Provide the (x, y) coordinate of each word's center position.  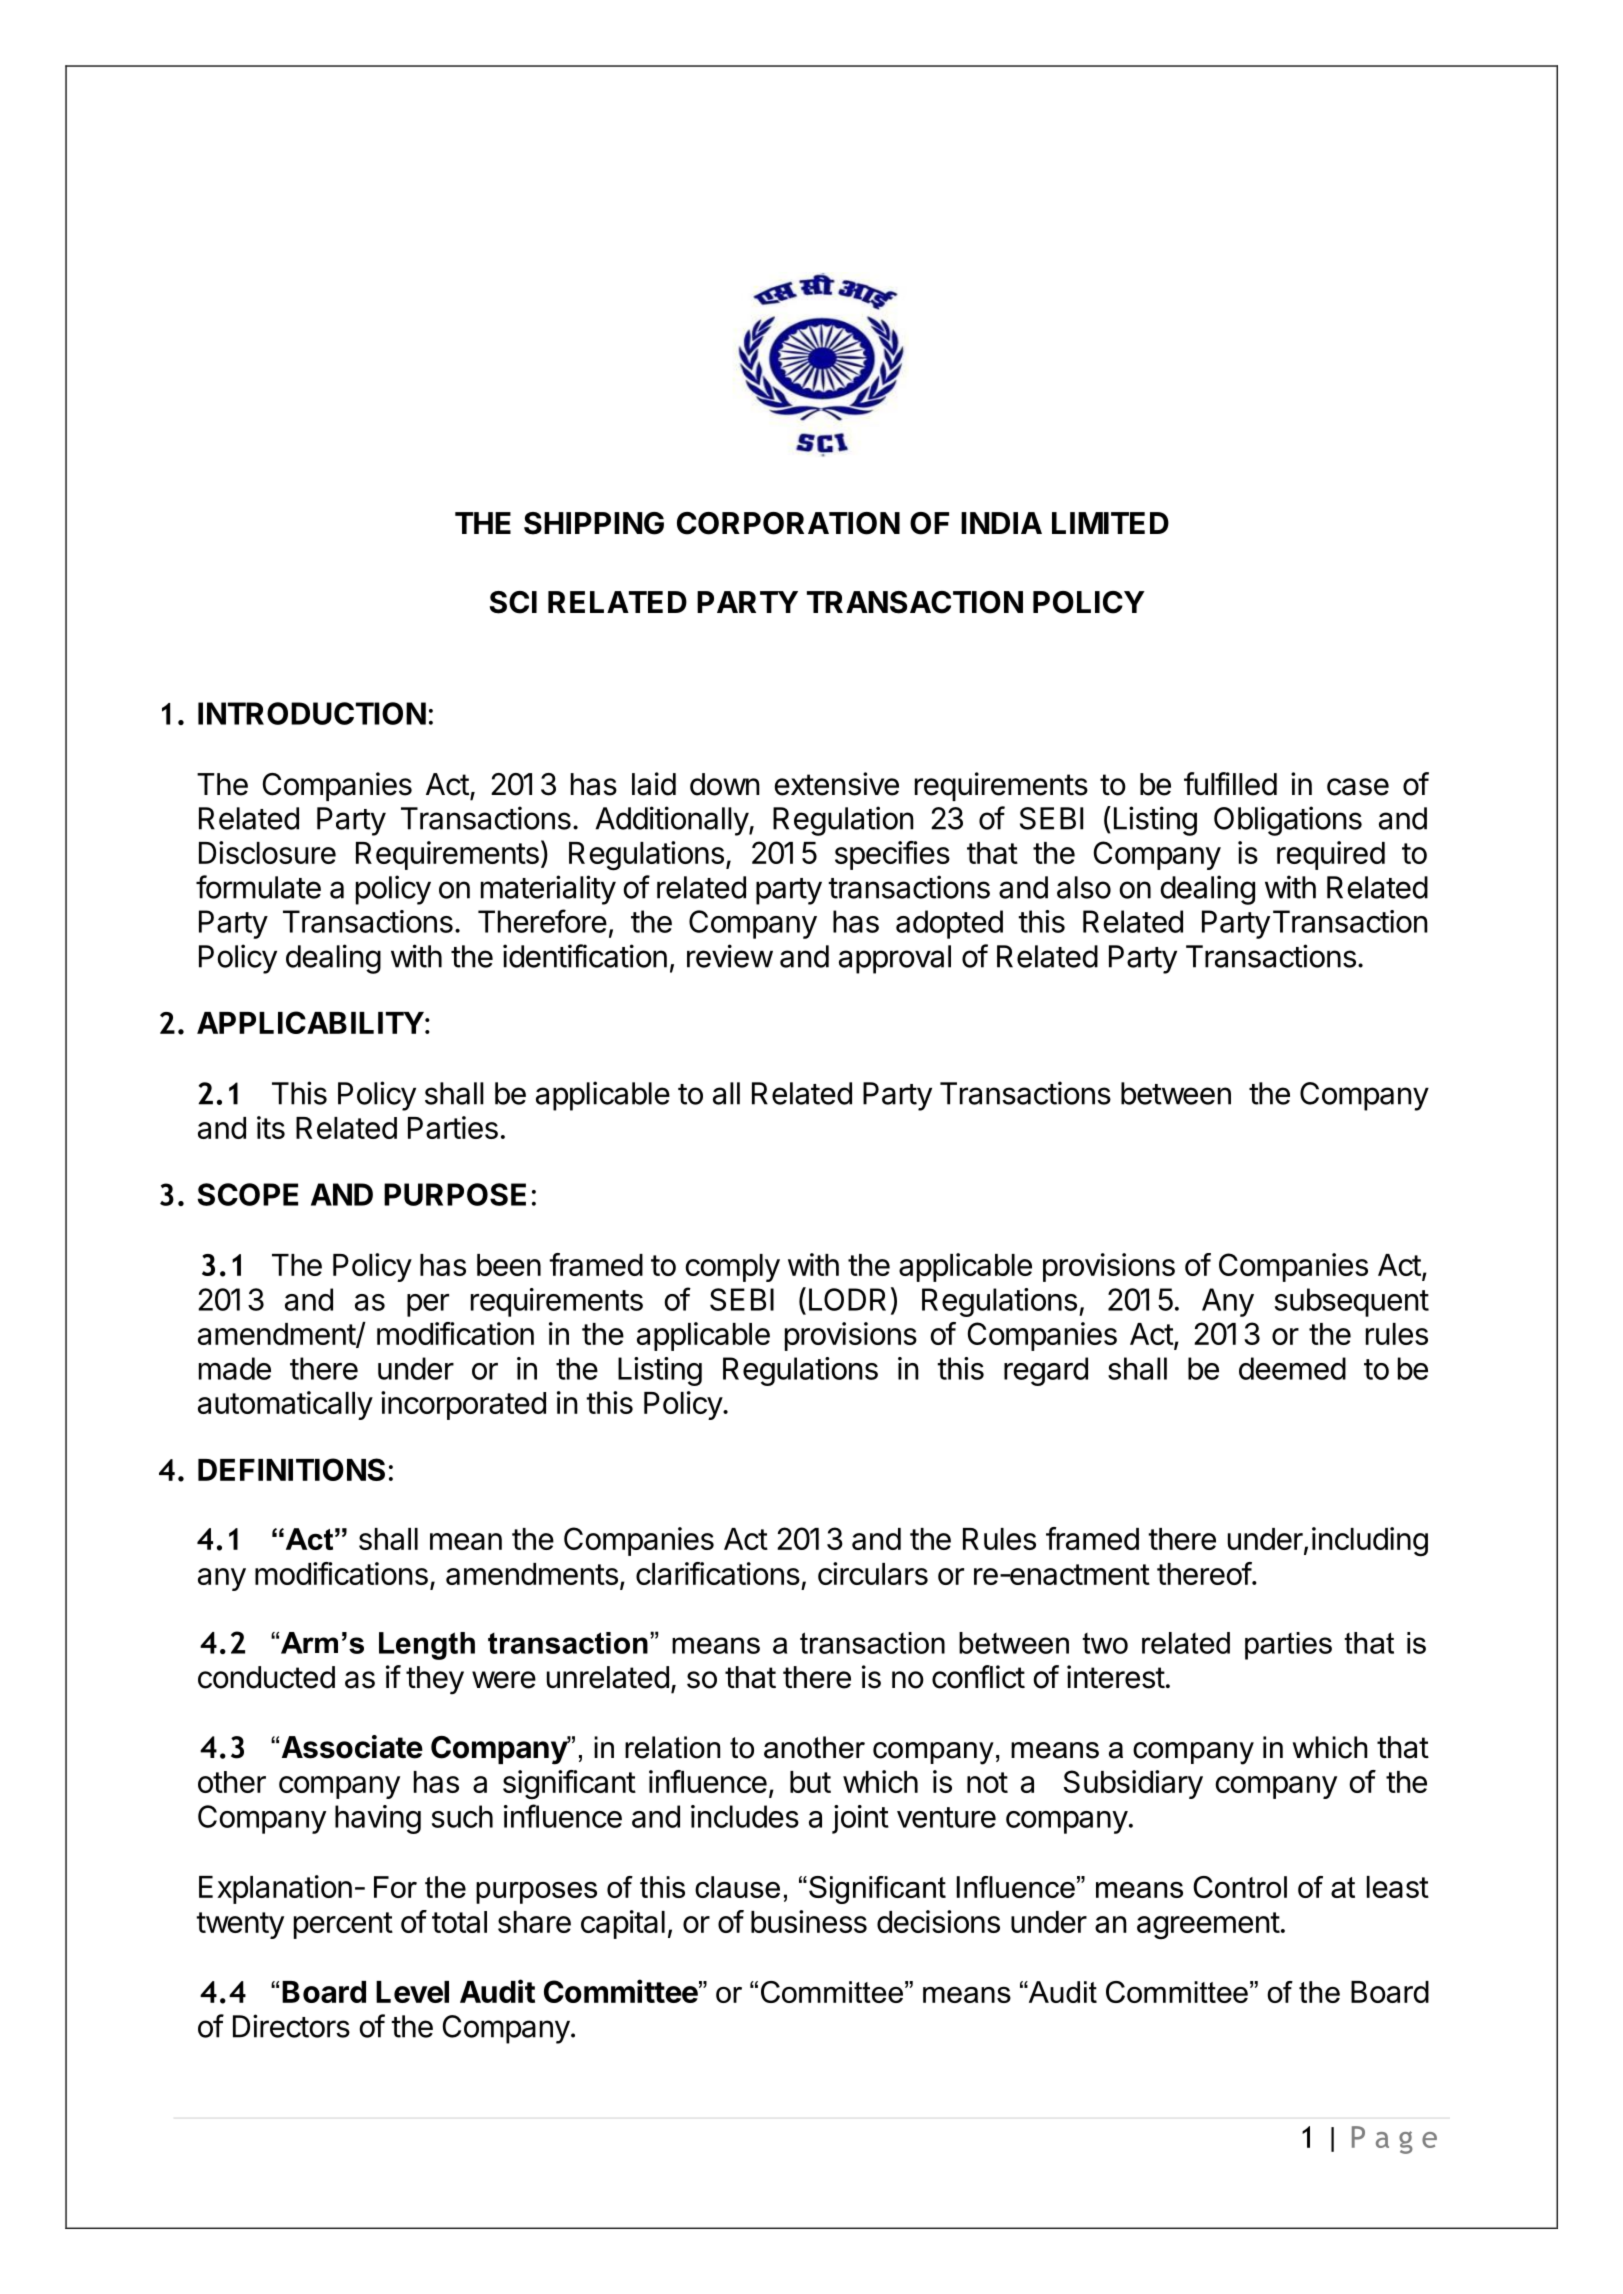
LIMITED (1110, 523)
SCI (513, 602)
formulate (258, 887)
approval (895, 959)
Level (412, 1992)
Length (427, 1646)
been (509, 1265)
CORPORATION (788, 523)
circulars (873, 1573)
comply (732, 1268)
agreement (1208, 1925)
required (1331, 855)
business (809, 1921)
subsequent (1352, 1302)
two (1105, 1643)
